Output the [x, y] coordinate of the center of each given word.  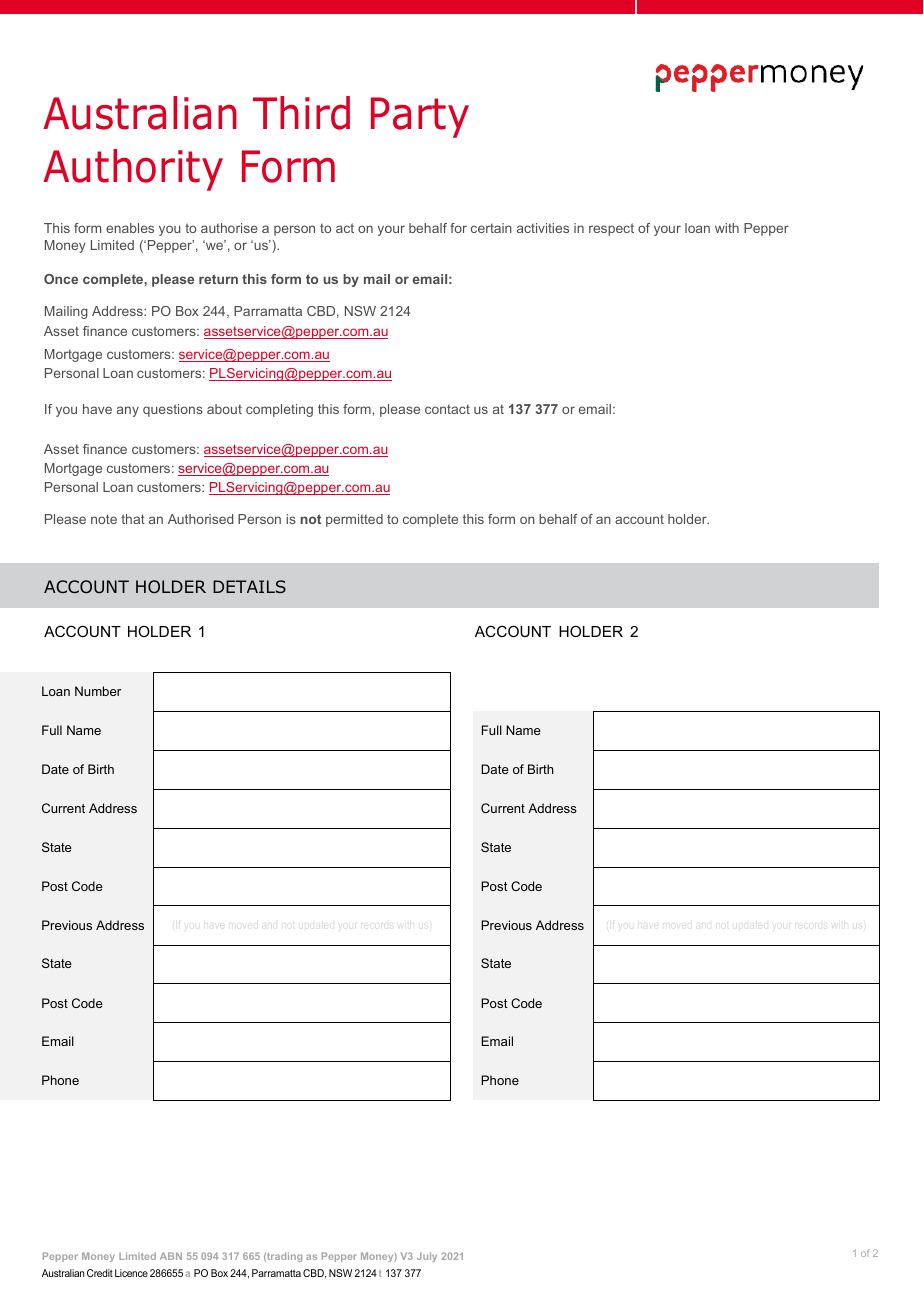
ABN [171, 1256]
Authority [133, 170]
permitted [354, 520]
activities [543, 228]
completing [279, 410]
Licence [131, 1273]
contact [447, 409]
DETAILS [249, 586]
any [128, 411]
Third [301, 113]
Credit [100, 1273]
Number [98, 691]
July [427, 1257]
